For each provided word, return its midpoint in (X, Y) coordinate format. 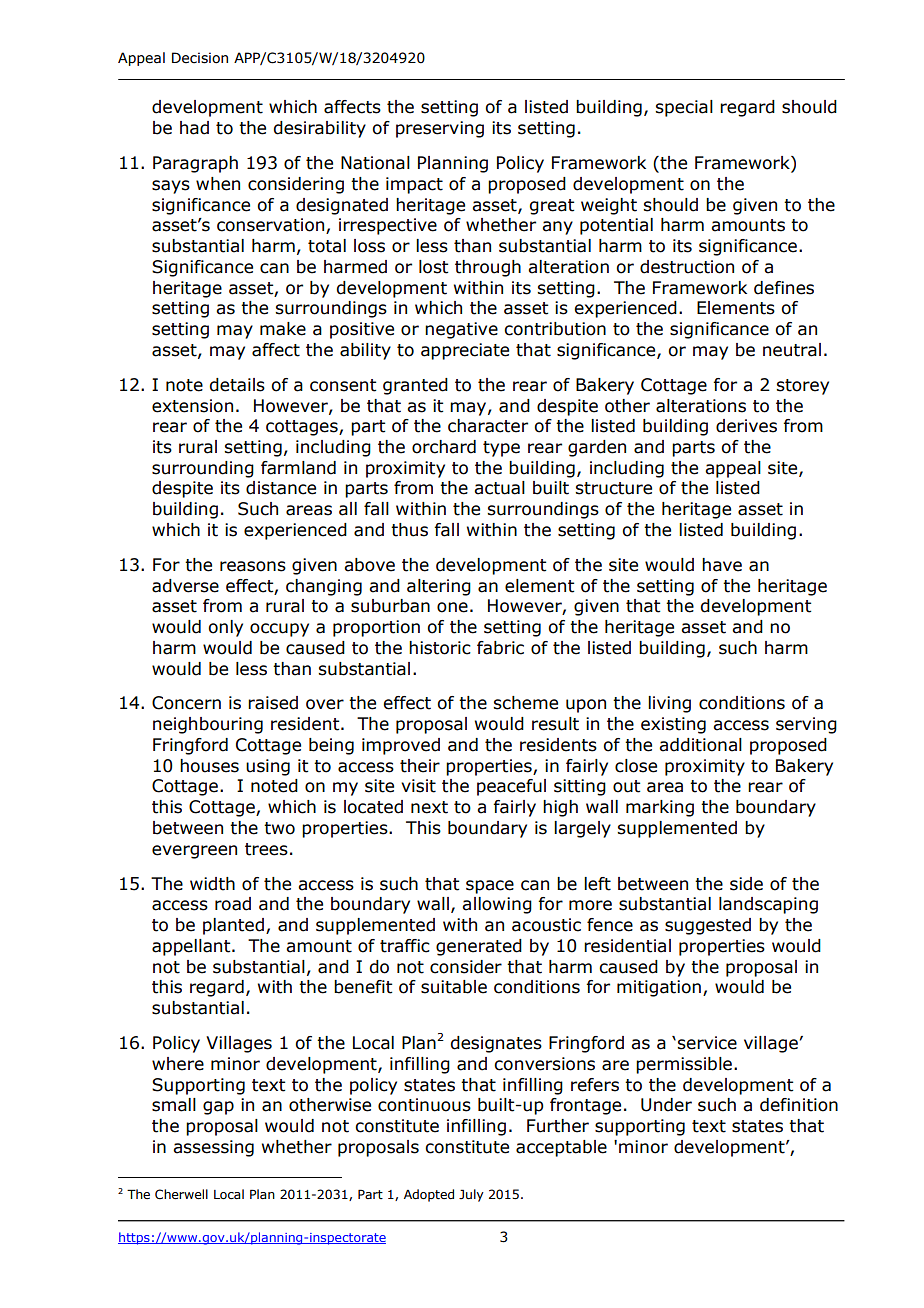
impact (414, 185)
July (471, 1195)
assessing (213, 1148)
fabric (500, 648)
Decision (200, 58)
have (722, 565)
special (684, 108)
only (225, 628)
